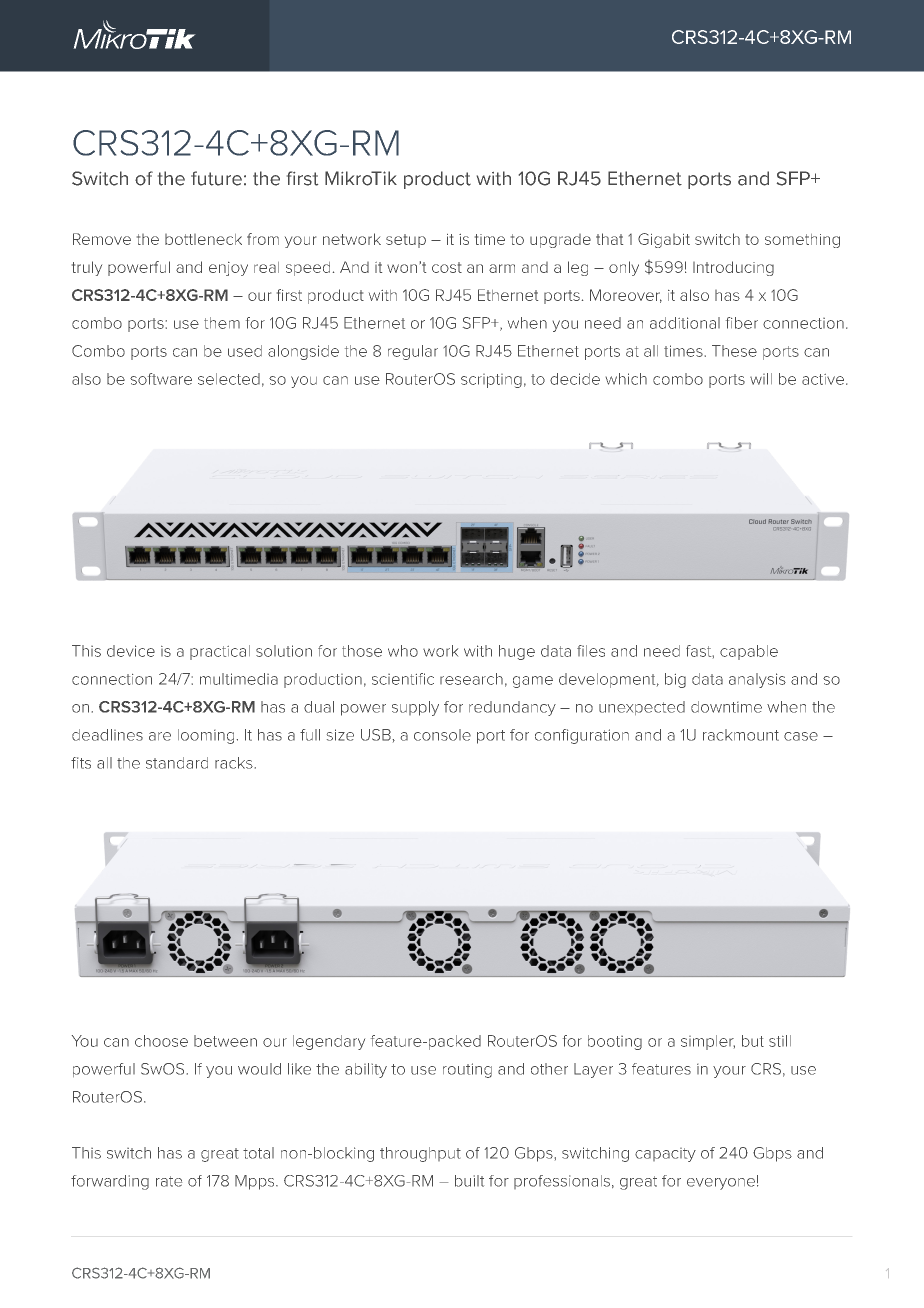  What do you see at coordinates (749, 652) in the document?
I see `capable` at bounding box center [749, 652].
